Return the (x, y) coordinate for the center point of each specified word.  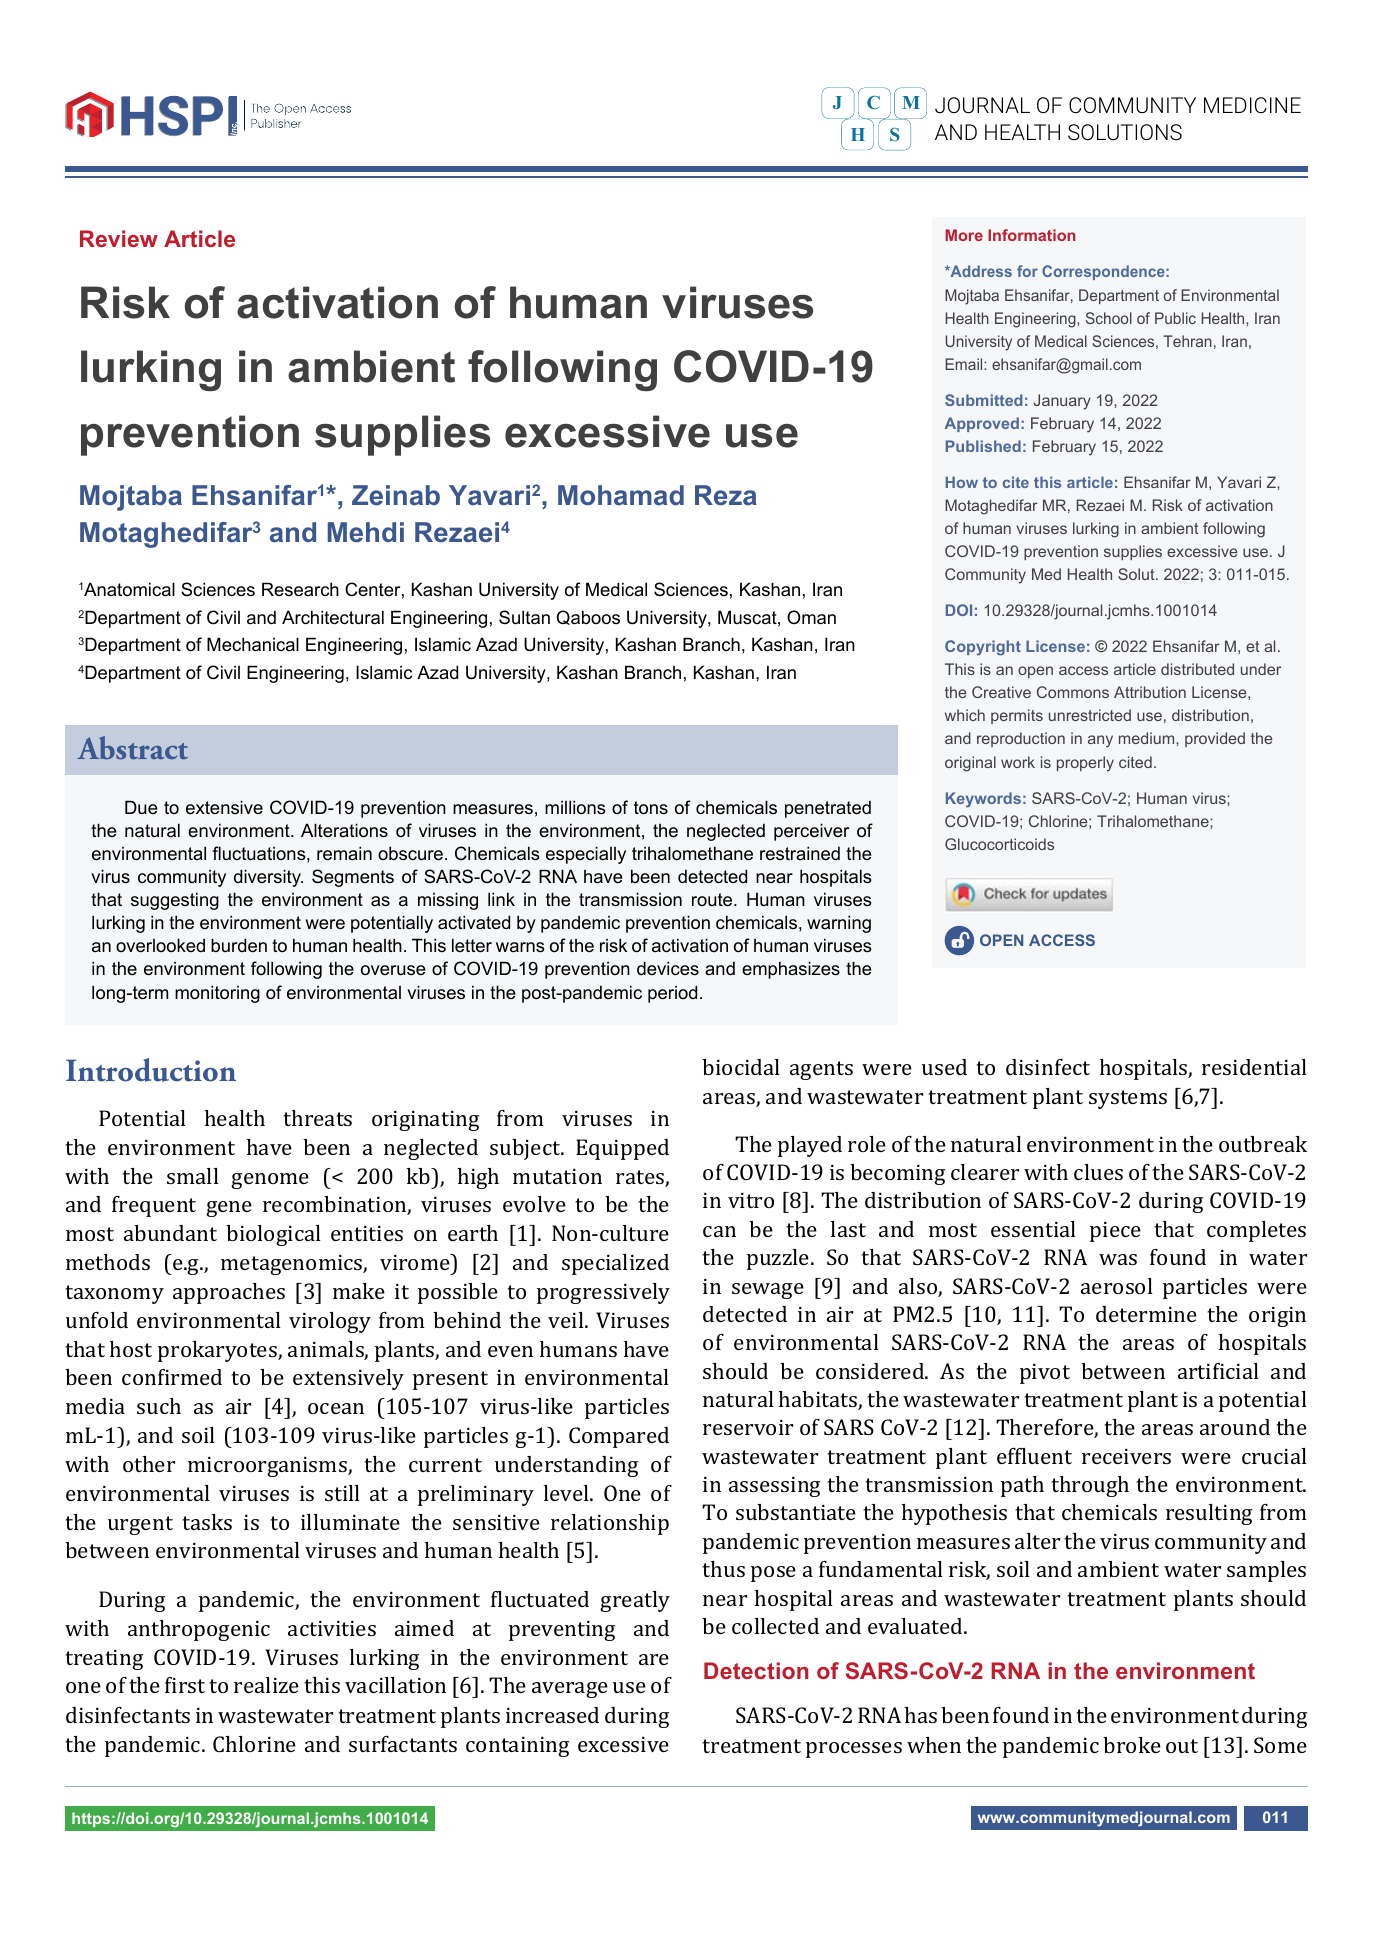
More (964, 235)
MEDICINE (1252, 105)
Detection (756, 1670)
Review (119, 238)
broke (1132, 1745)
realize (266, 1685)
